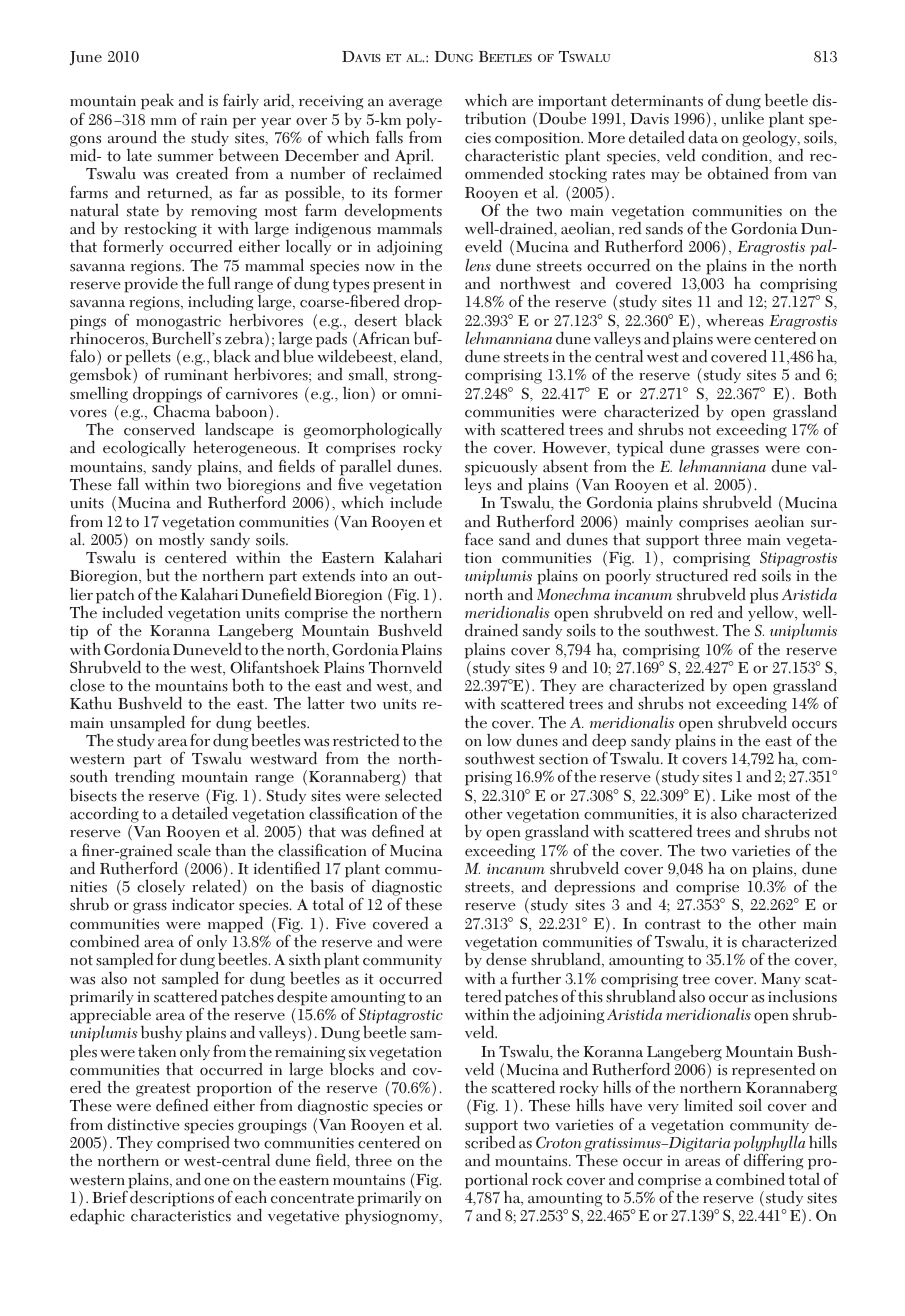 This image has width=905, height=1316. What do you see at coordinates (393, 1216) in the image?
I see `physiognomy` at bounding box center [393, 1216].
